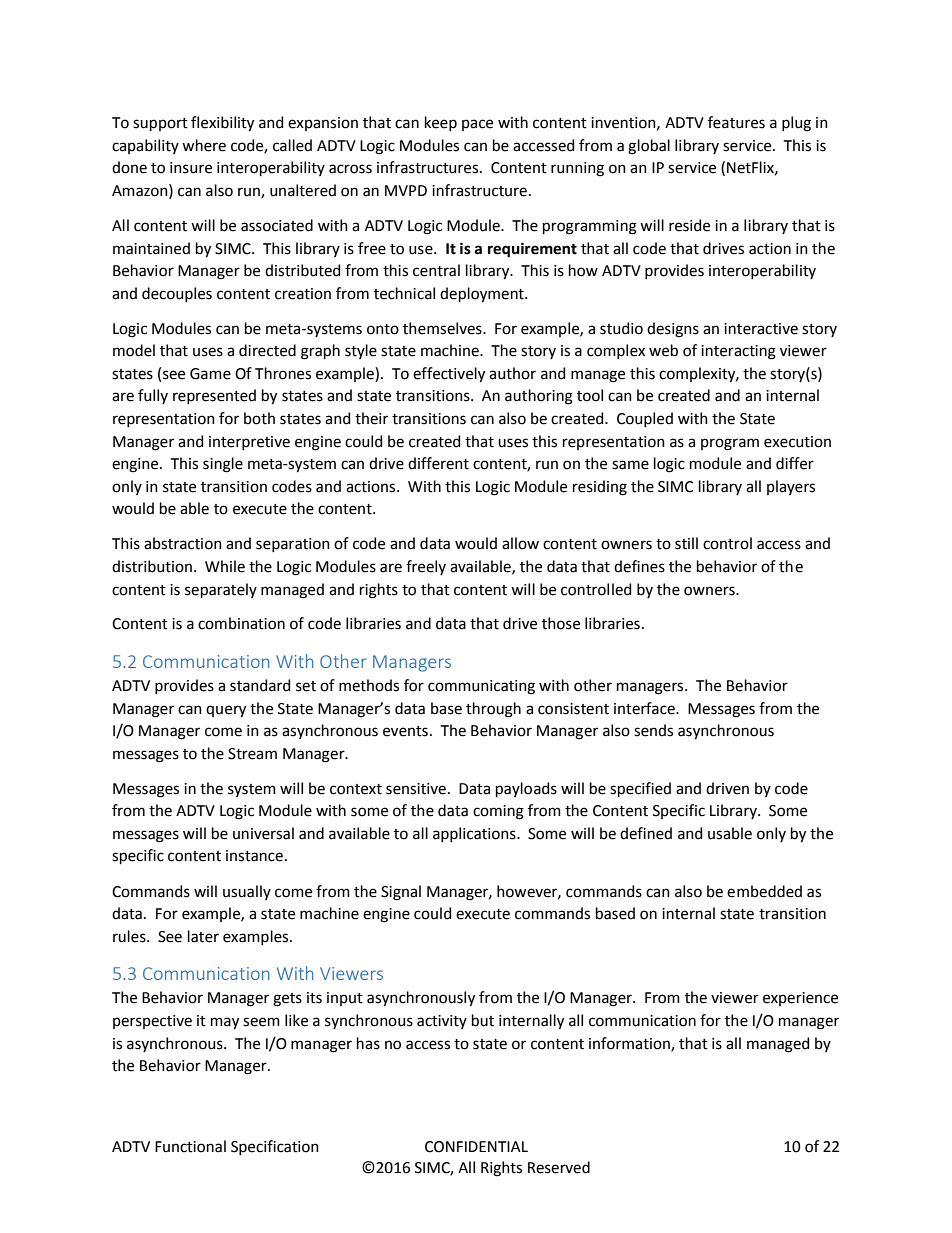  I want to click on pace, so click(477, 125).
